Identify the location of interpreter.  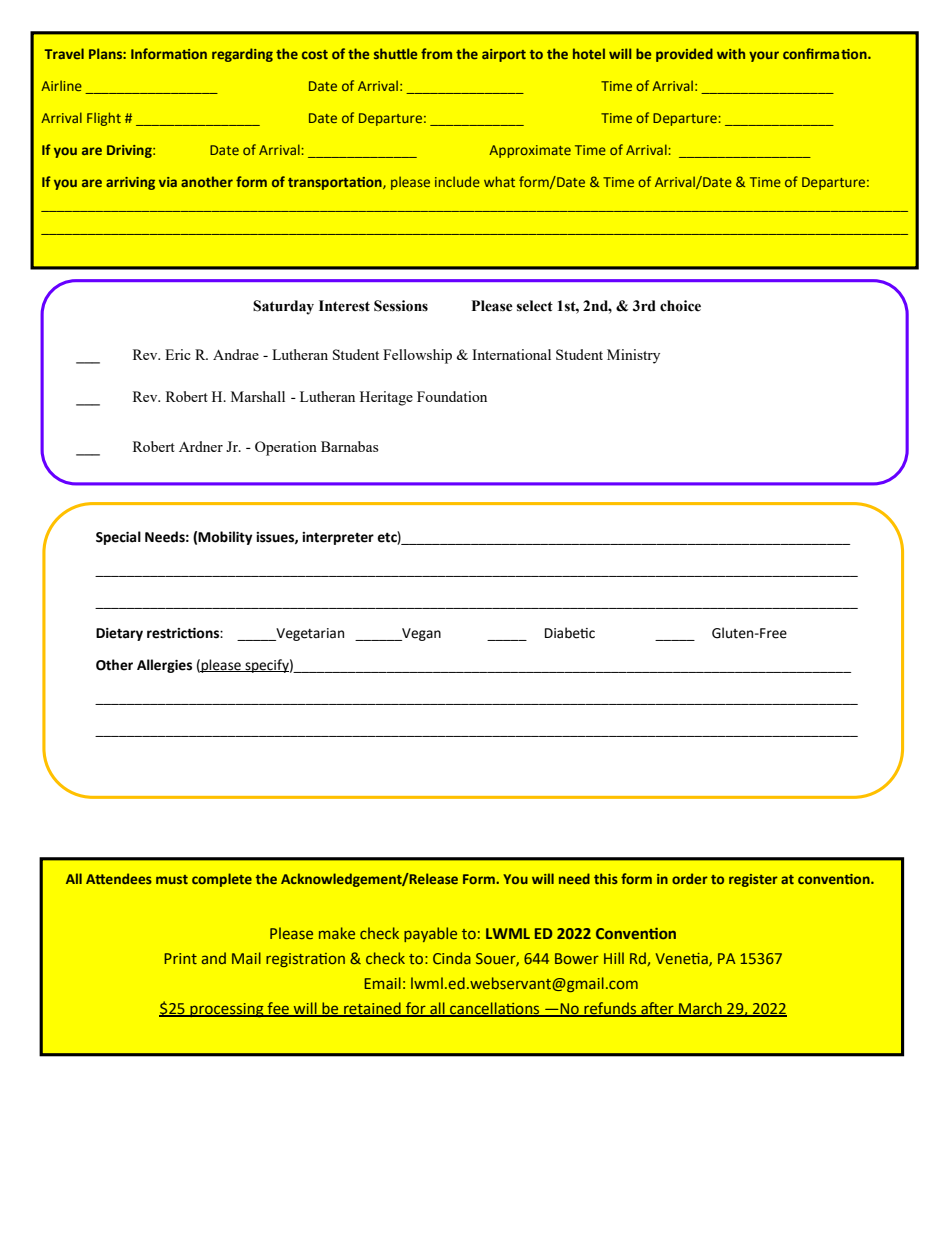
(338, 538).
